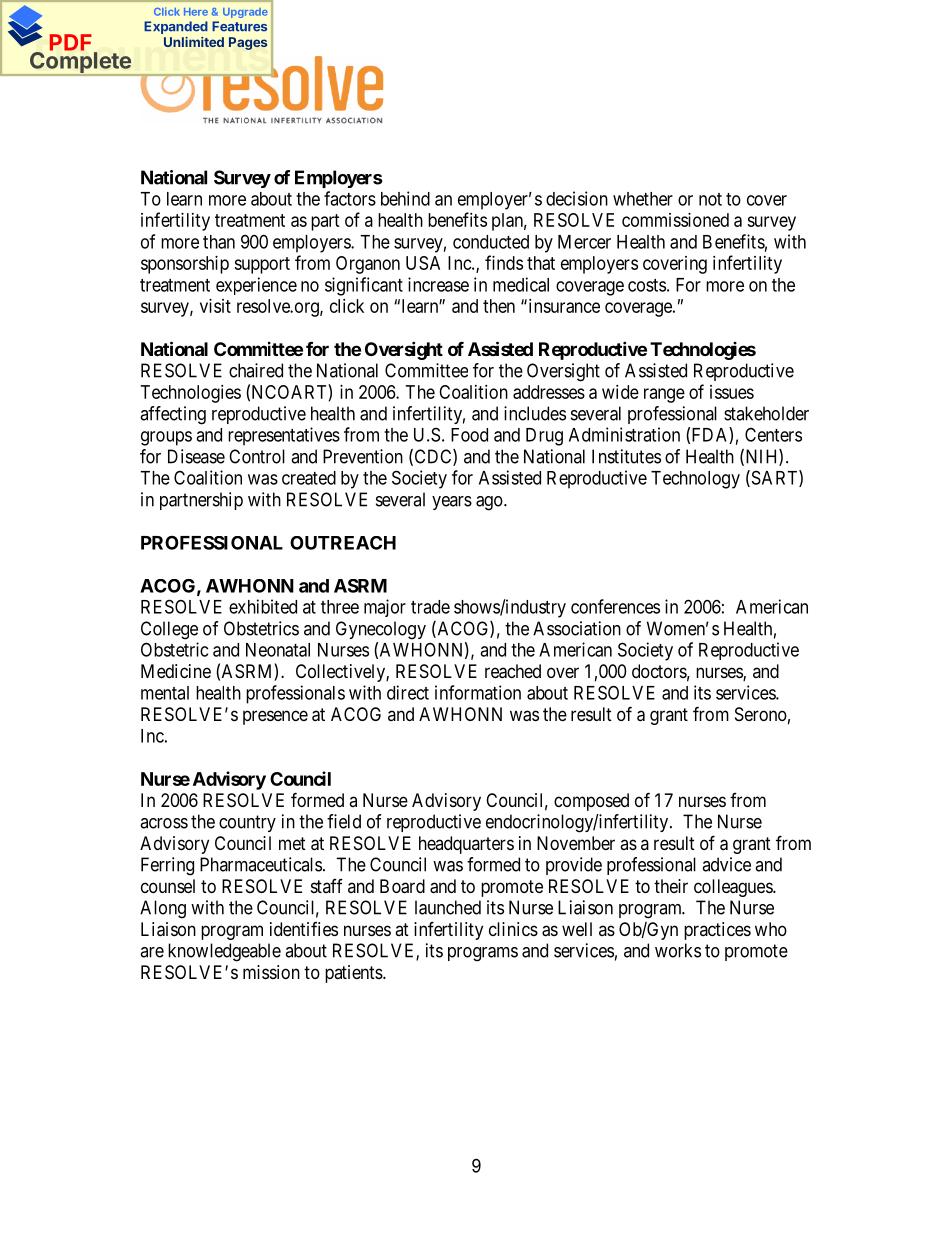  What do you see at coordinates (248, 43) in the document?
I see `Pages` at bounding box center [248, 43].
